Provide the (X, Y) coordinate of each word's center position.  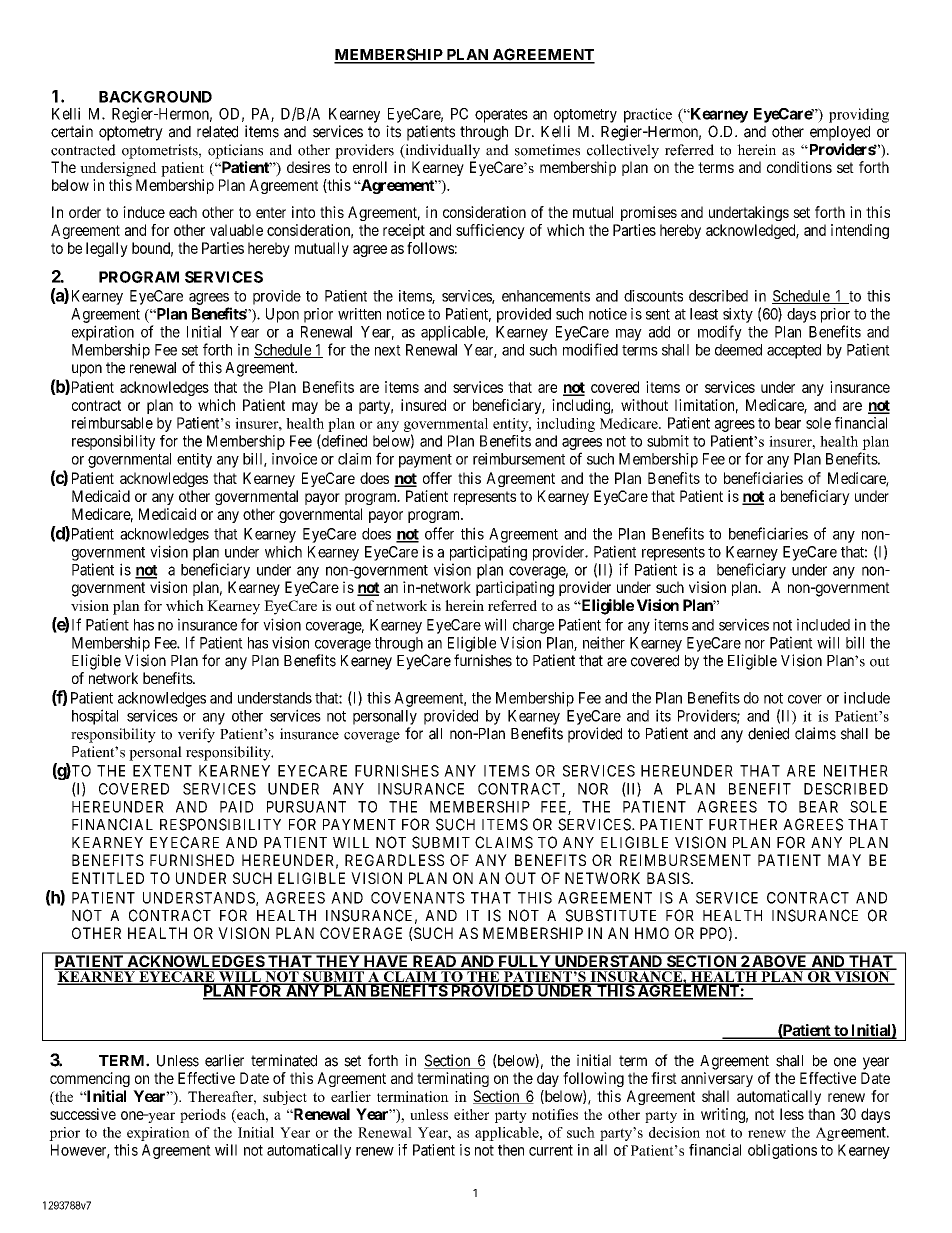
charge (533, 626)
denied (768, 733)
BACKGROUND (155, 97)
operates (501, 116)
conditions (799, 167)
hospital (95, 717)
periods (203, 1116)
